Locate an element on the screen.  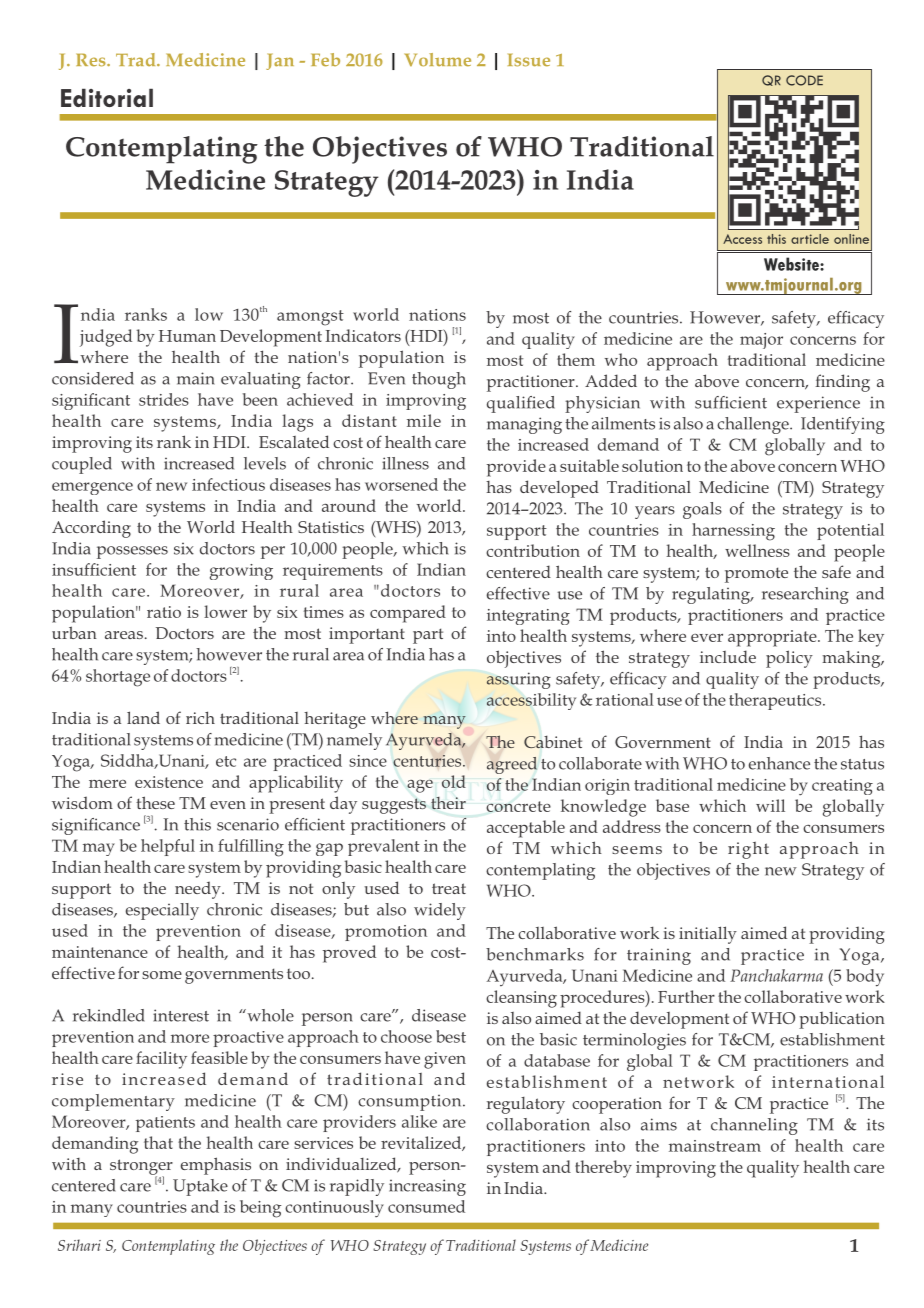
appropriate is located at coordinates (773, 638).
